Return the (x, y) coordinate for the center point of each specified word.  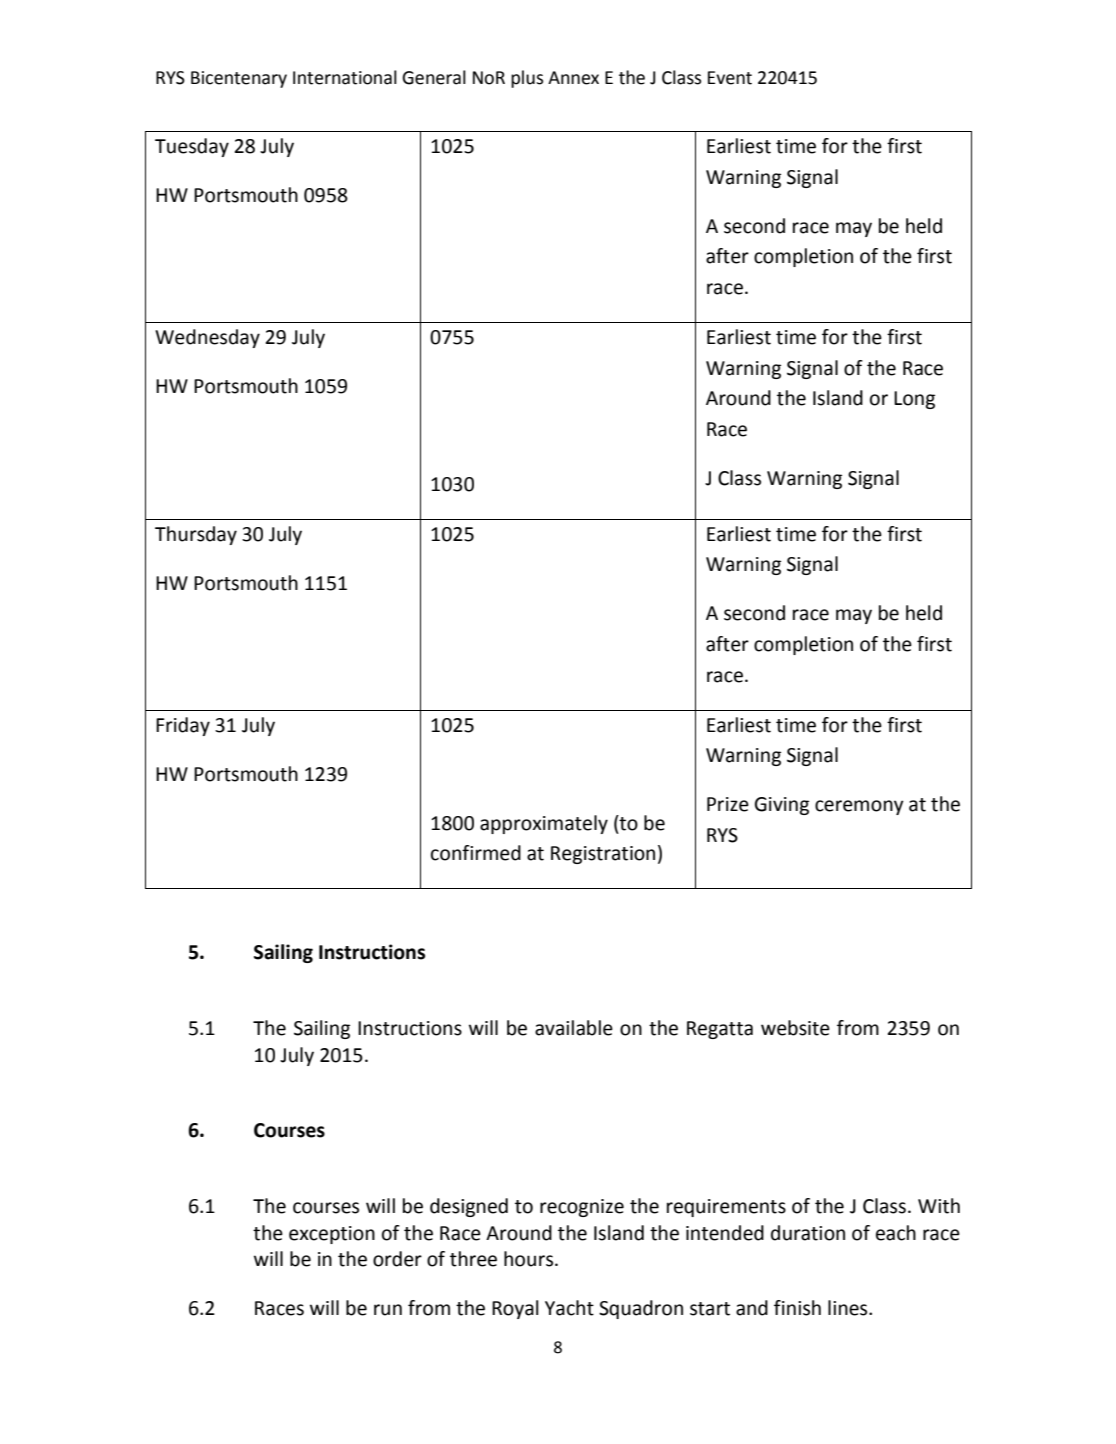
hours (530, 1259)
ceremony (859, 807)
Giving (782, 806)
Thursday (196, 535)
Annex (573, 78)
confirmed (476, 853)
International (345, 77)
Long (914, 400)
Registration (603, 855)
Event (730, 78)
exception (332, 1235)
